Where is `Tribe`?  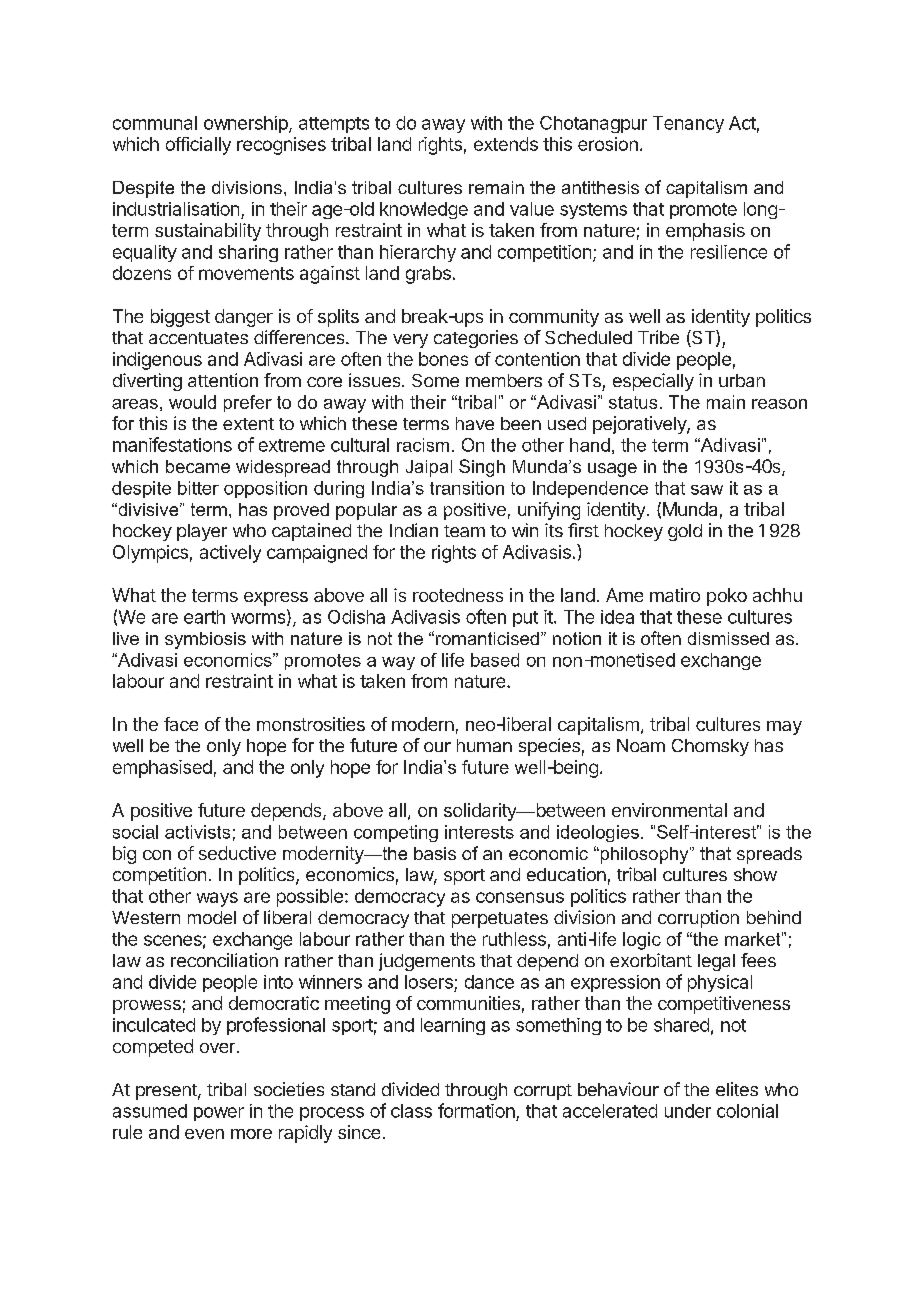
Tribe is located at coordinates (658, 337).
